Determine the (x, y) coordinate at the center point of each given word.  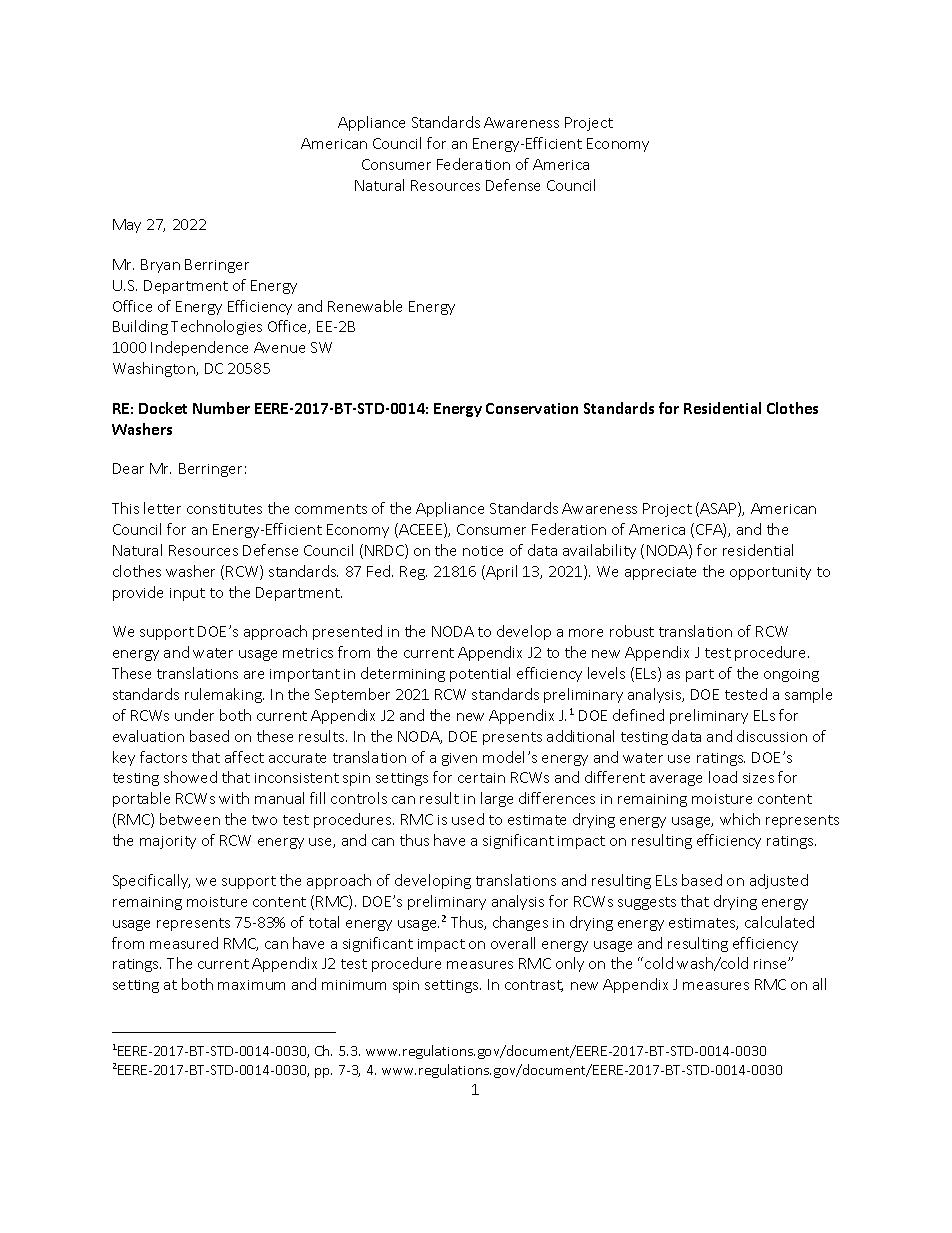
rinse (771, 964)
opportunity (770, 573)
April (500, 572)
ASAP (719, 509)
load (723, 777)
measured (184, 943)
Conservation (532, 408)
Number (221, 408)
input (187, 594)
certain (481, 778)
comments (331, 509)
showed (190, 777)
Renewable (365, 306)
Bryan (160, 266)
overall (513, 943)
